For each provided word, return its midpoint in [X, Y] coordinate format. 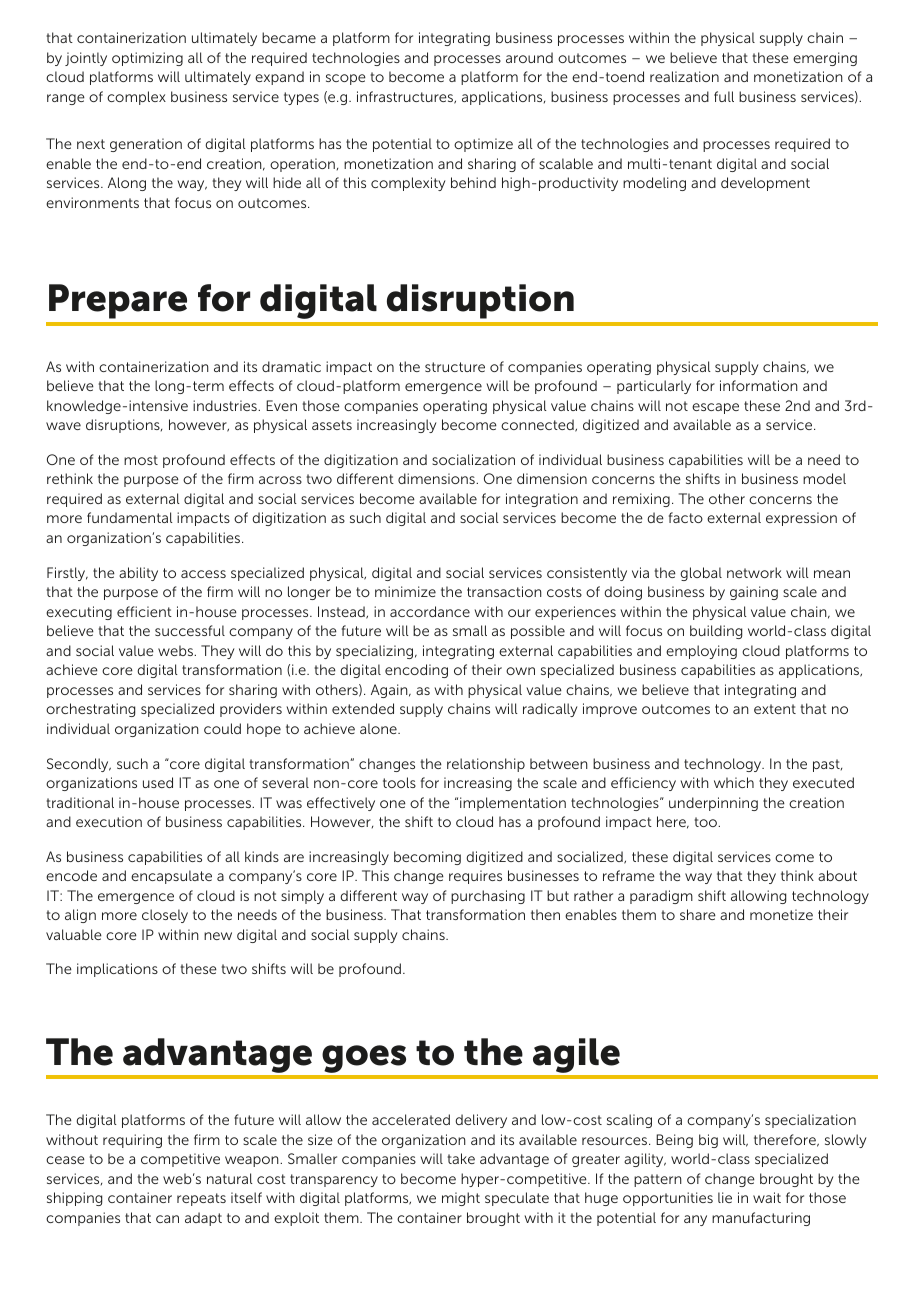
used [158, 782]
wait [767, 1197]
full [724, 96]
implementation [513, 804]
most [141, 460]
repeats [201, 1199]
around [529, 57]
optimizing [147, 59]
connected [538, 425]
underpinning [713, 804]
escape [715, 408]
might [461, 1199]
